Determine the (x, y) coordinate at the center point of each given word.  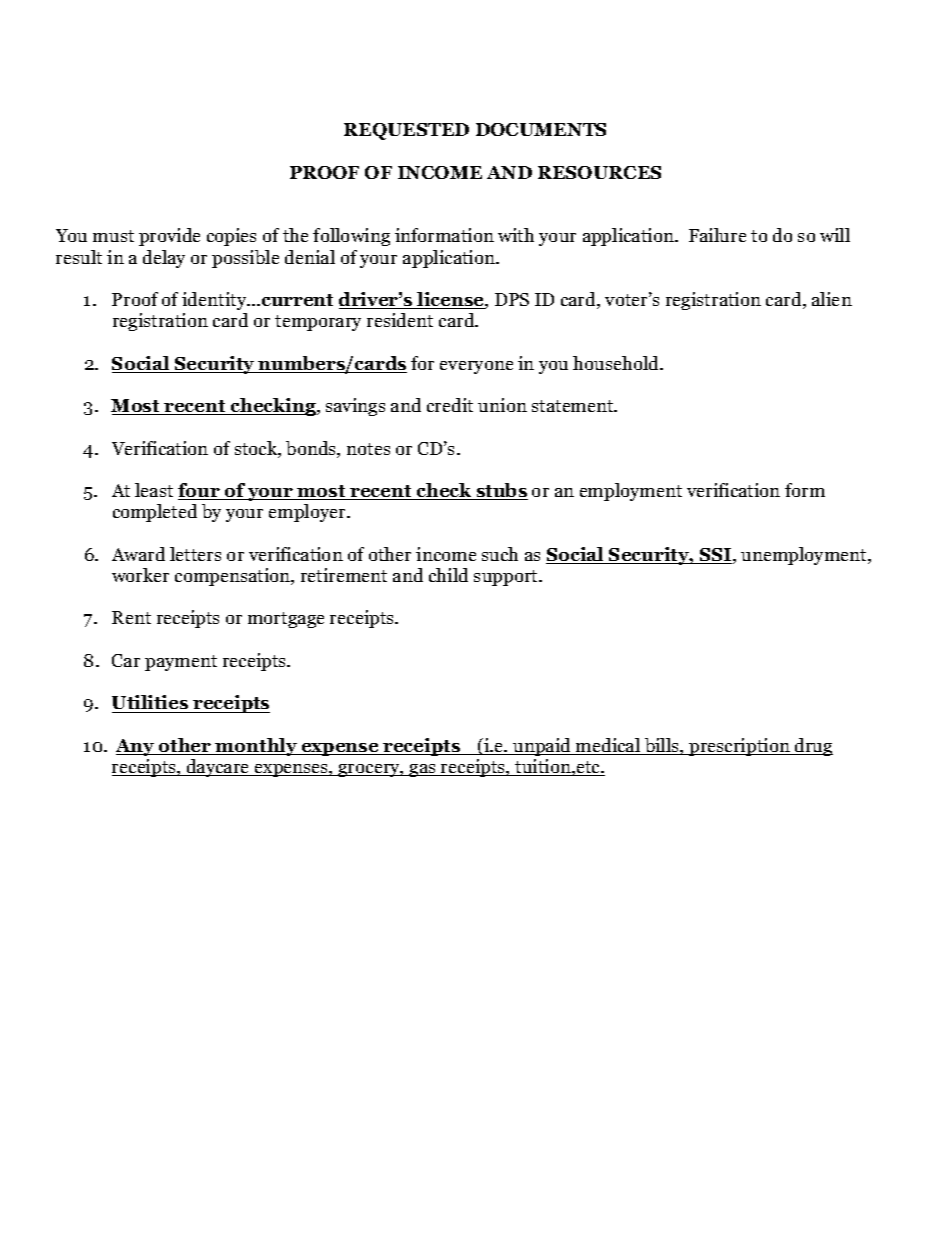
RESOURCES (599, 172)
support (507, 578)
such (500, 554)
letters (195, 554)
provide (169, 237)
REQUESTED (406, 131)
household (617, 363)
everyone (476, 367)
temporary (318, 323)
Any (136, 747)
